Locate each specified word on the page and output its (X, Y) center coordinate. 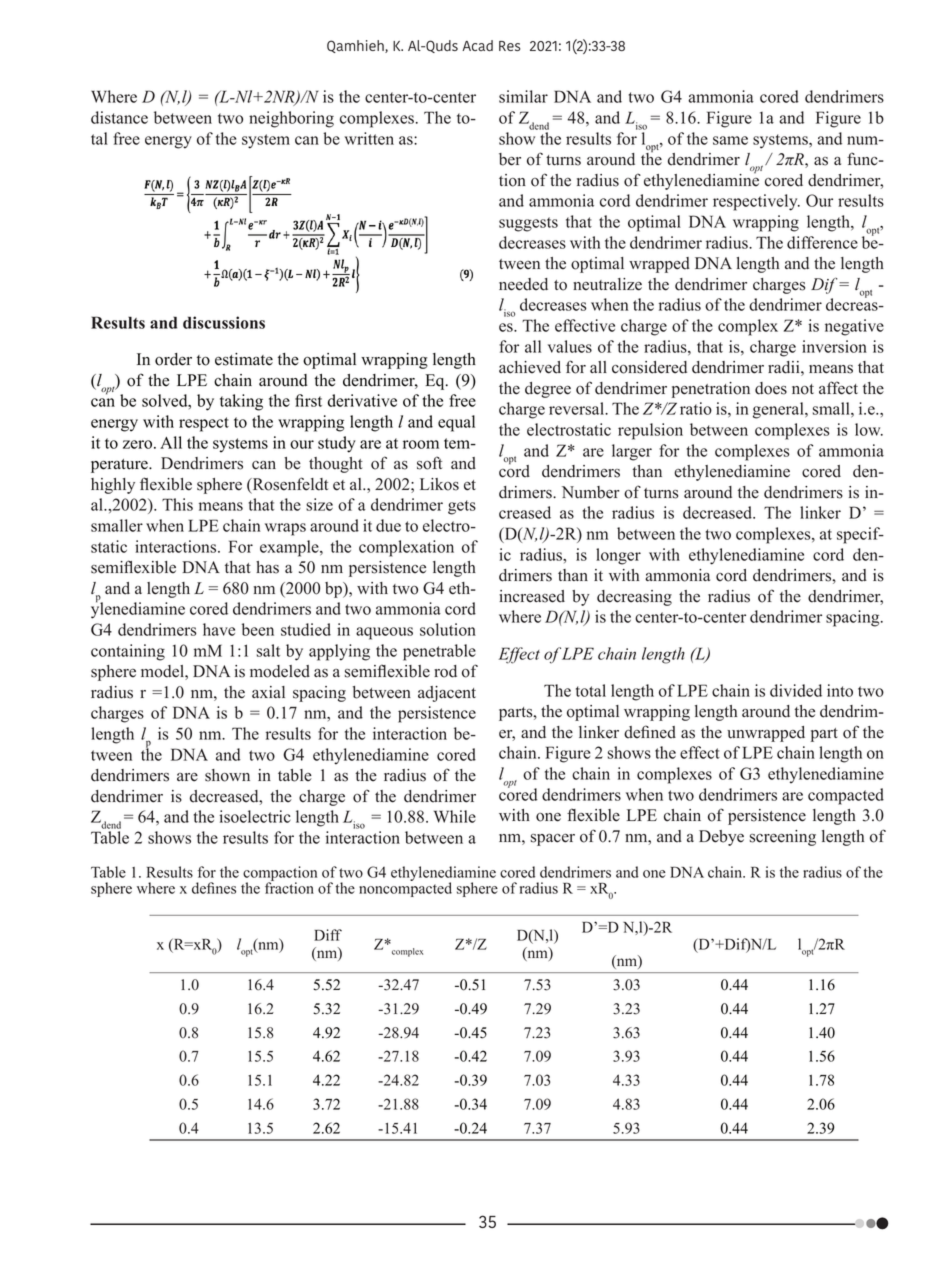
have (219, 629)
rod (445, 671)
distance (119, 117)
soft (429, 463)
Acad (477, 45)
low (869, 429)
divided (796, 690)
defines (214, 888)
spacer (553, 840)
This (177, 504)
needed (523, 284)
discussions (224, 322)
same (730, 140)
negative (854, 327)
